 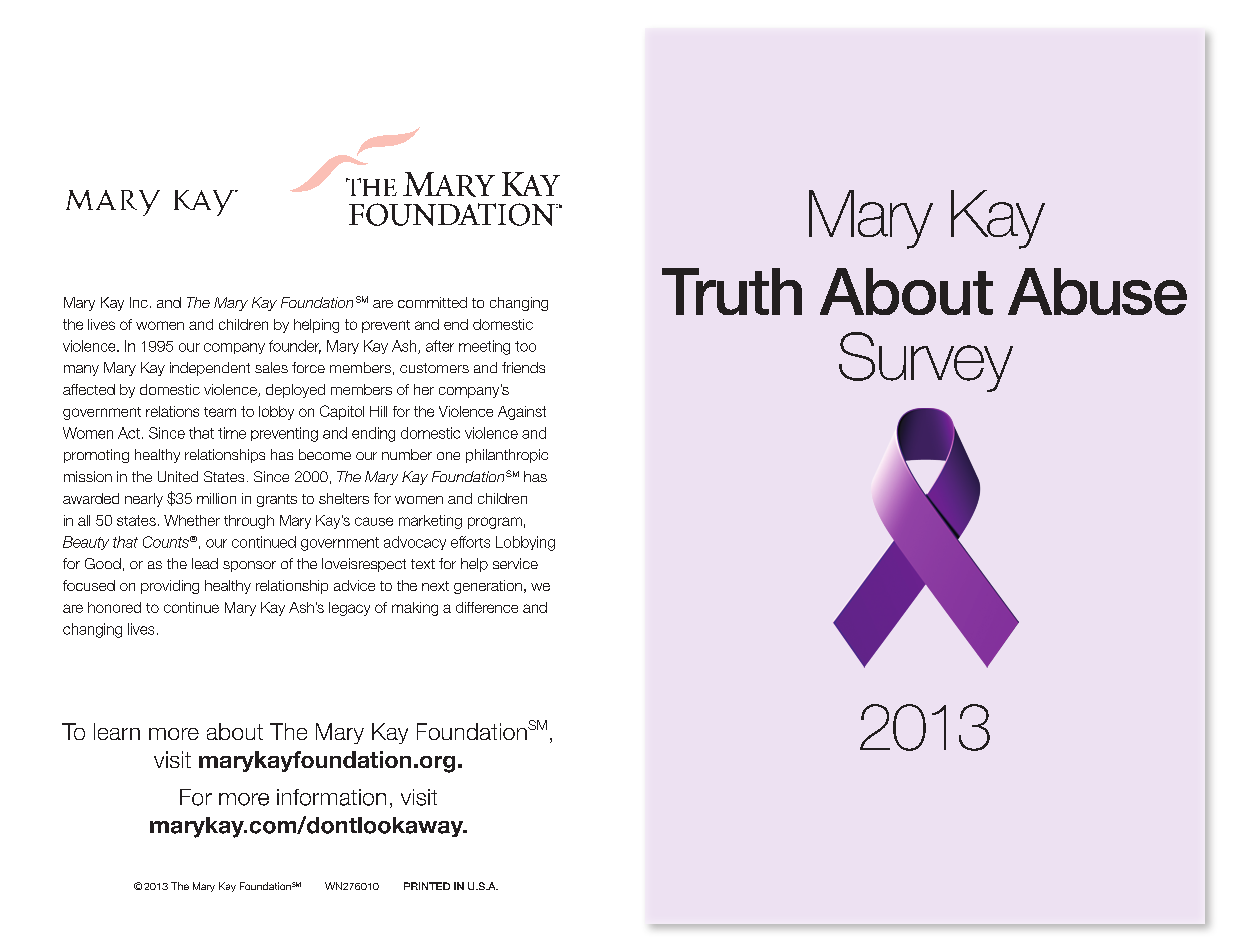 I want to click on learn, so click(x=117, y=731).
